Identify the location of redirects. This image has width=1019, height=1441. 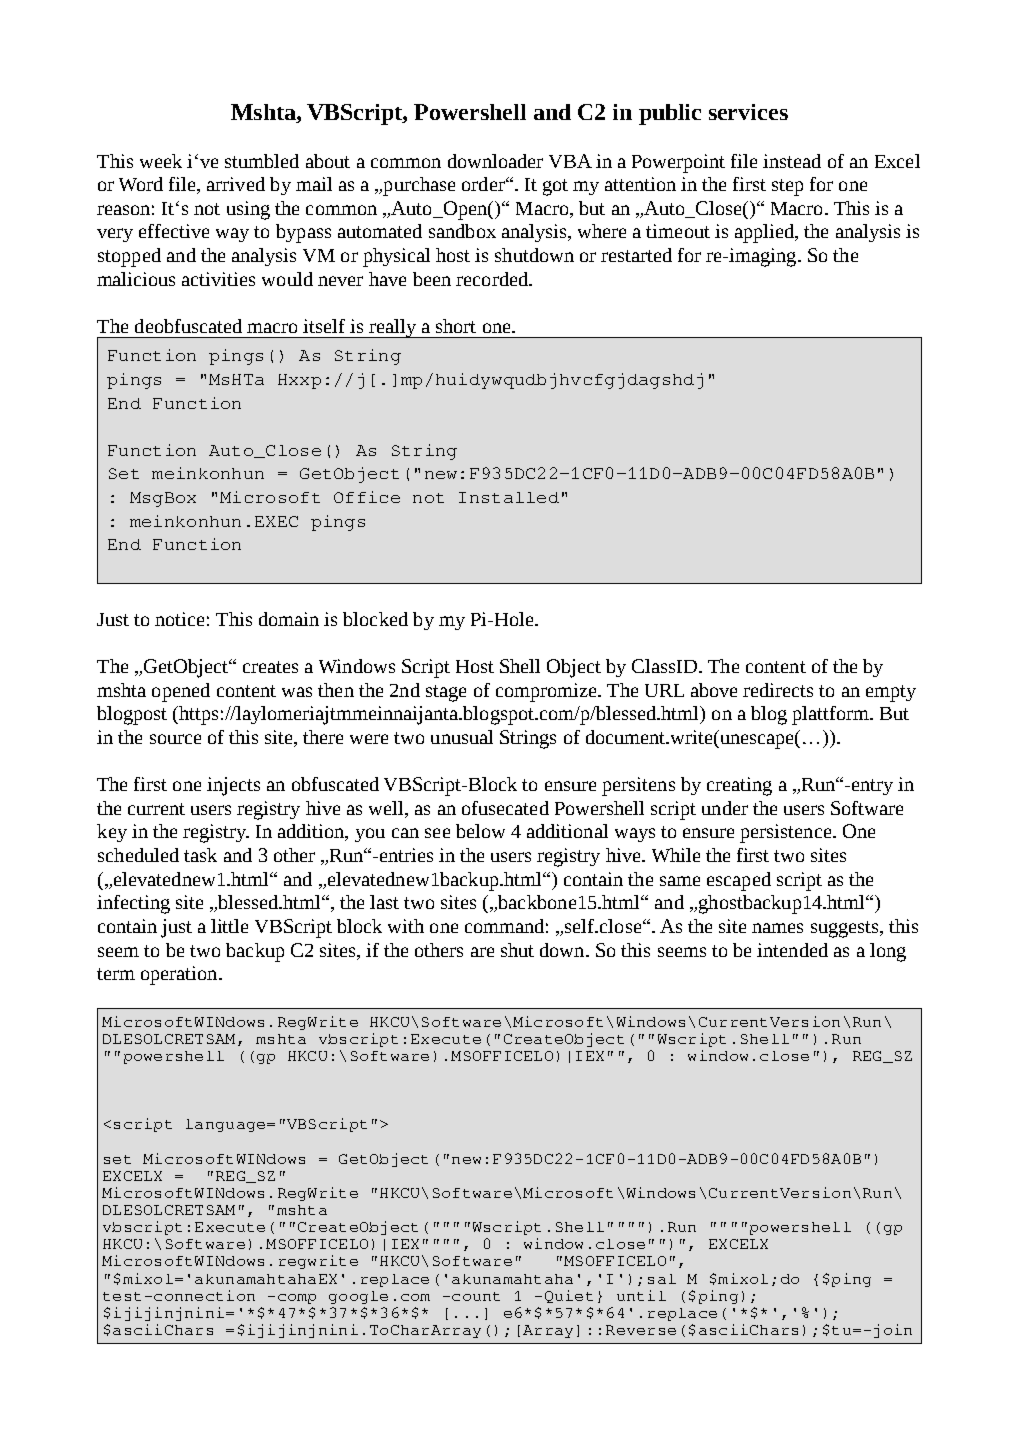
(778, 690).
